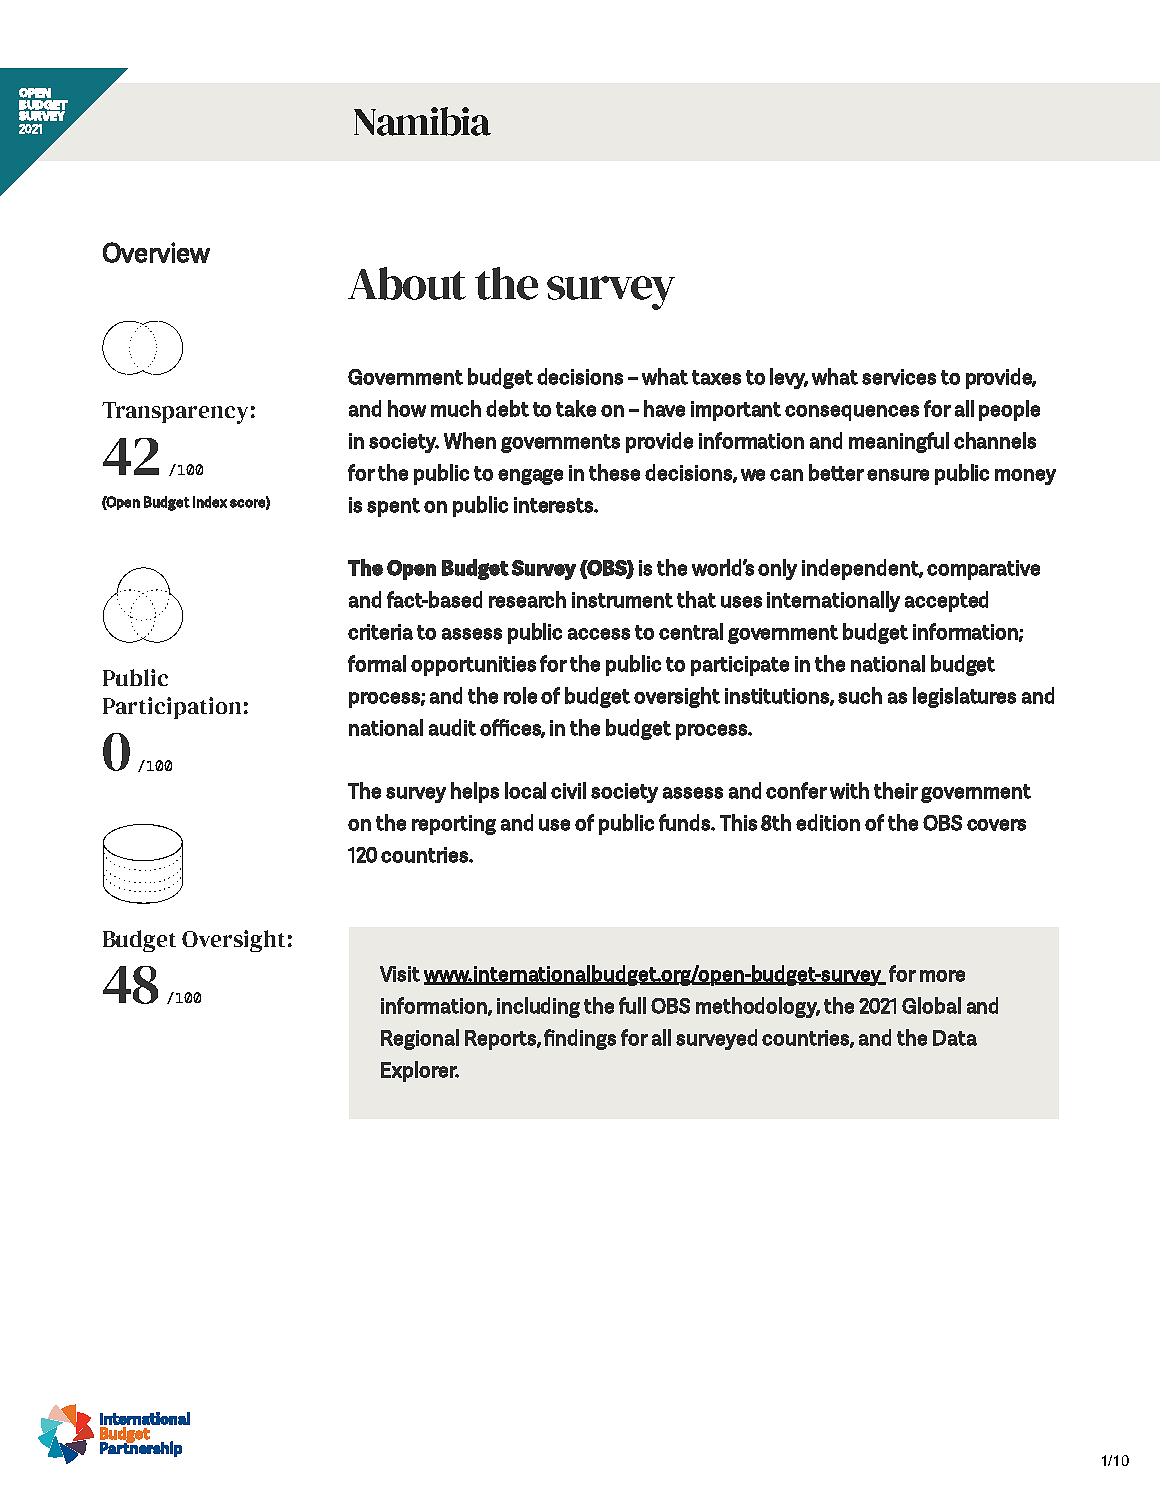 The image size is (1160, 1501). What do you see at coordinates (420, 1039) in the screenshot?
I see `Regional` at bounding box center [420, 1039].
